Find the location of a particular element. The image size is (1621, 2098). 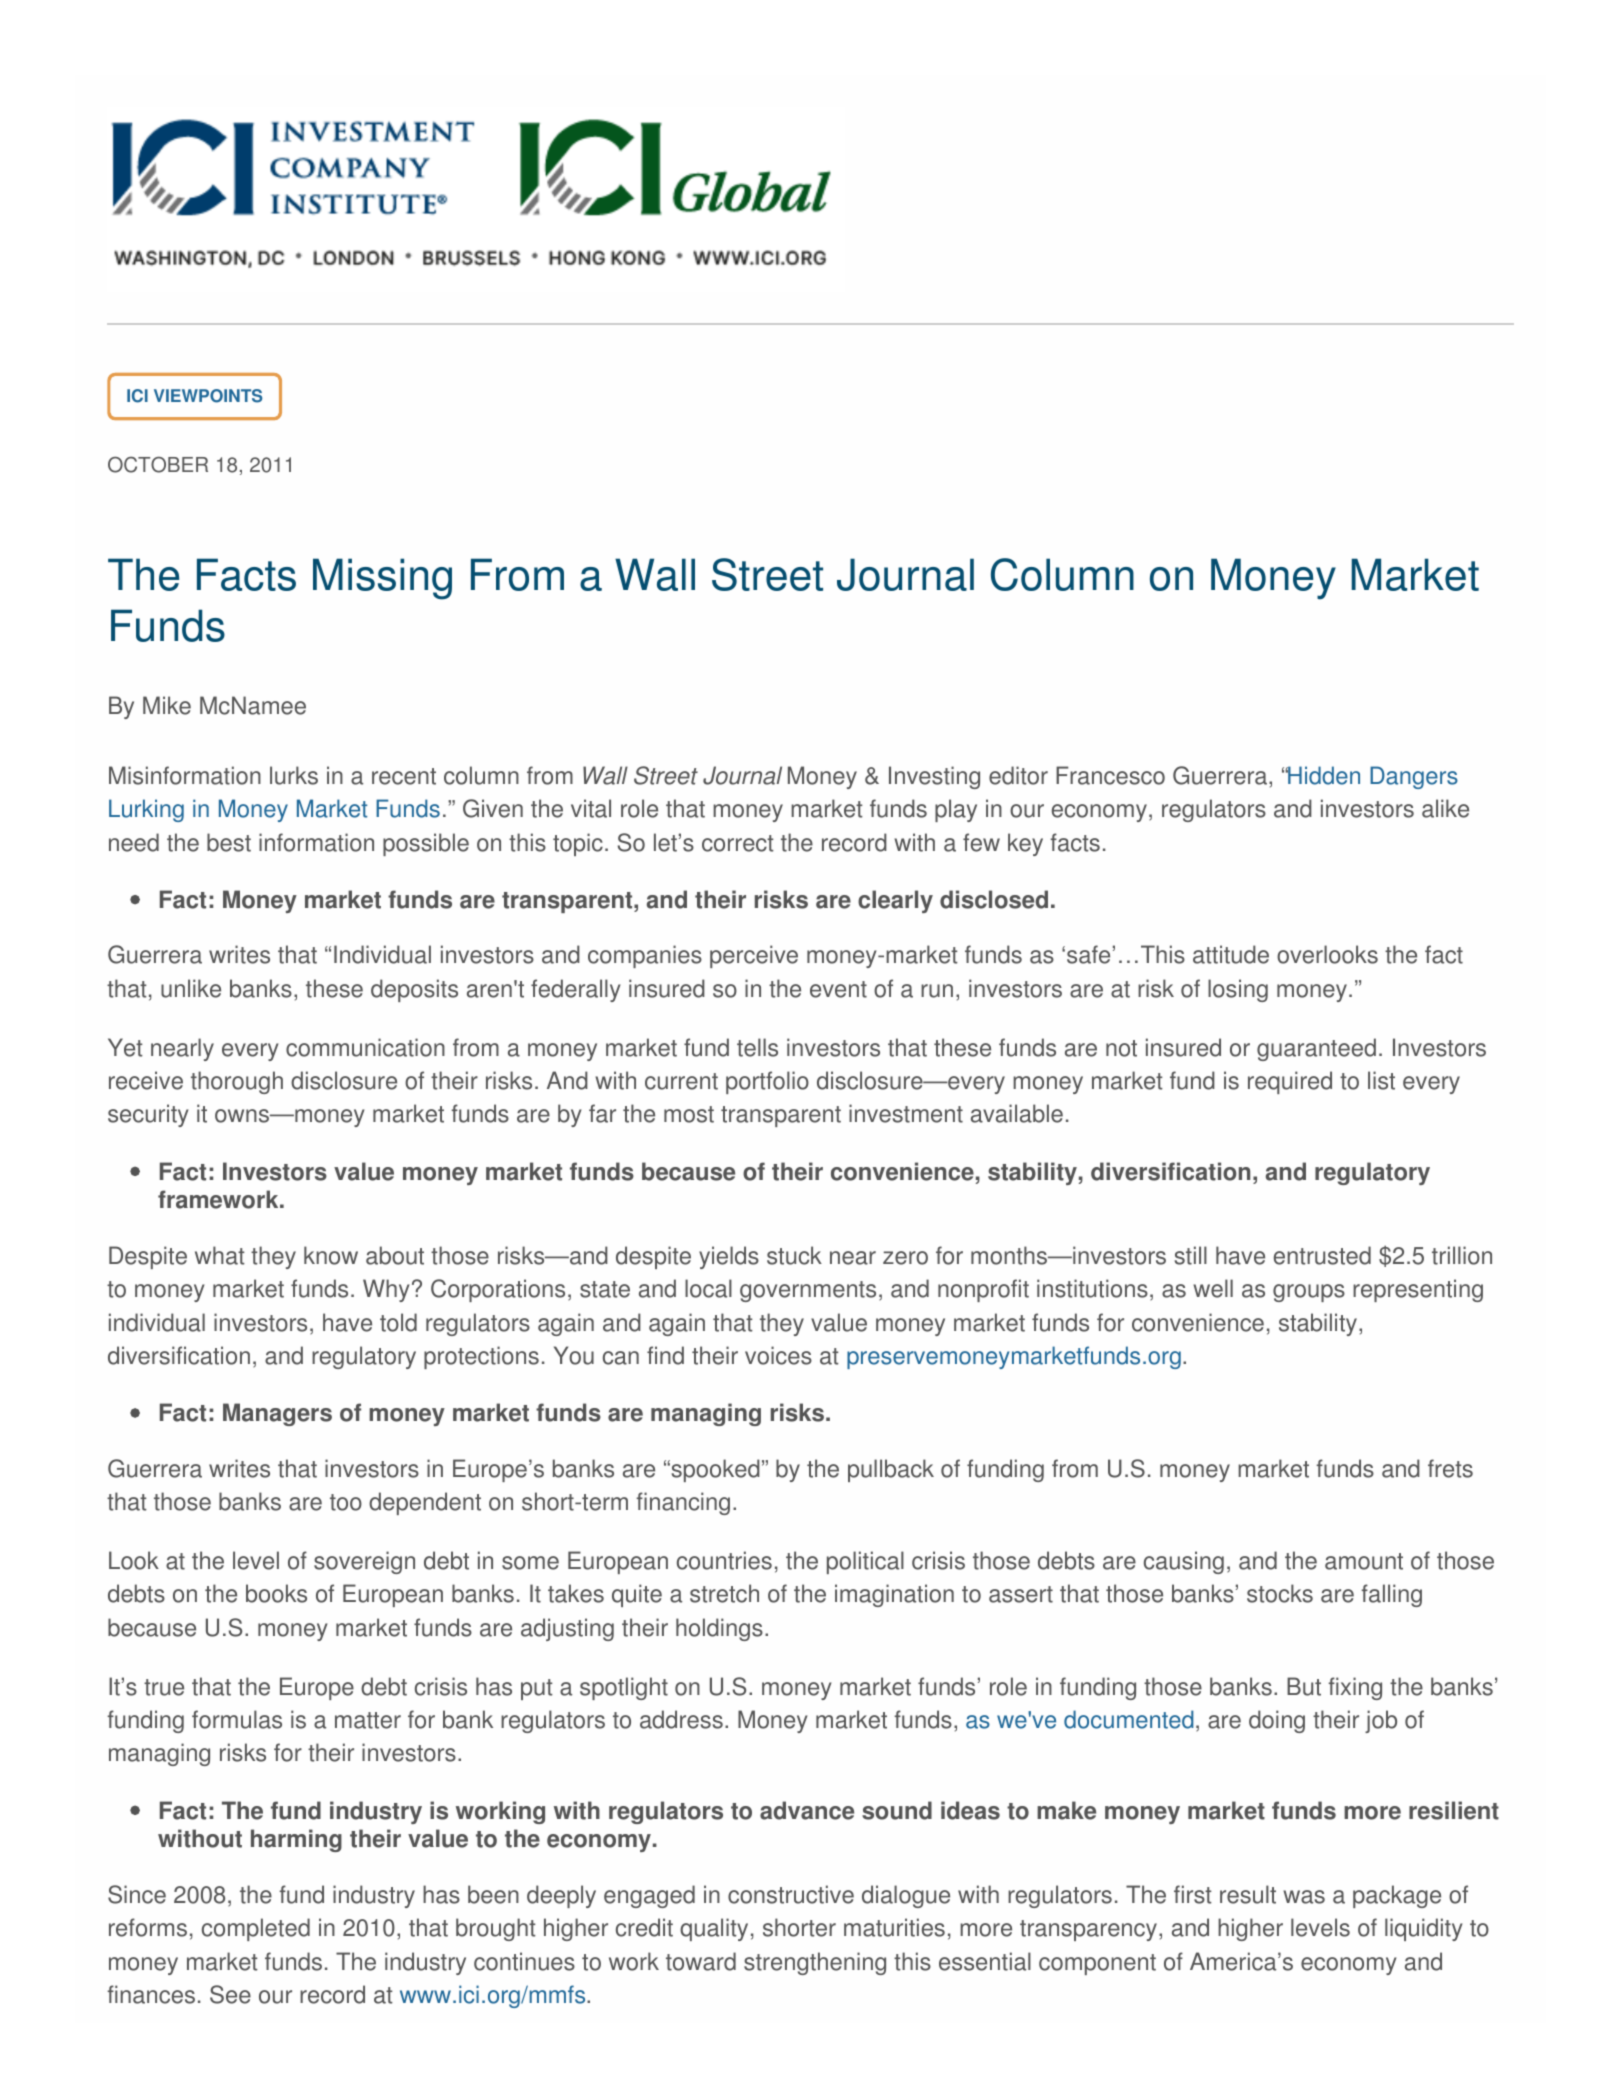

Managers is located at coordinates (277, 1414).
